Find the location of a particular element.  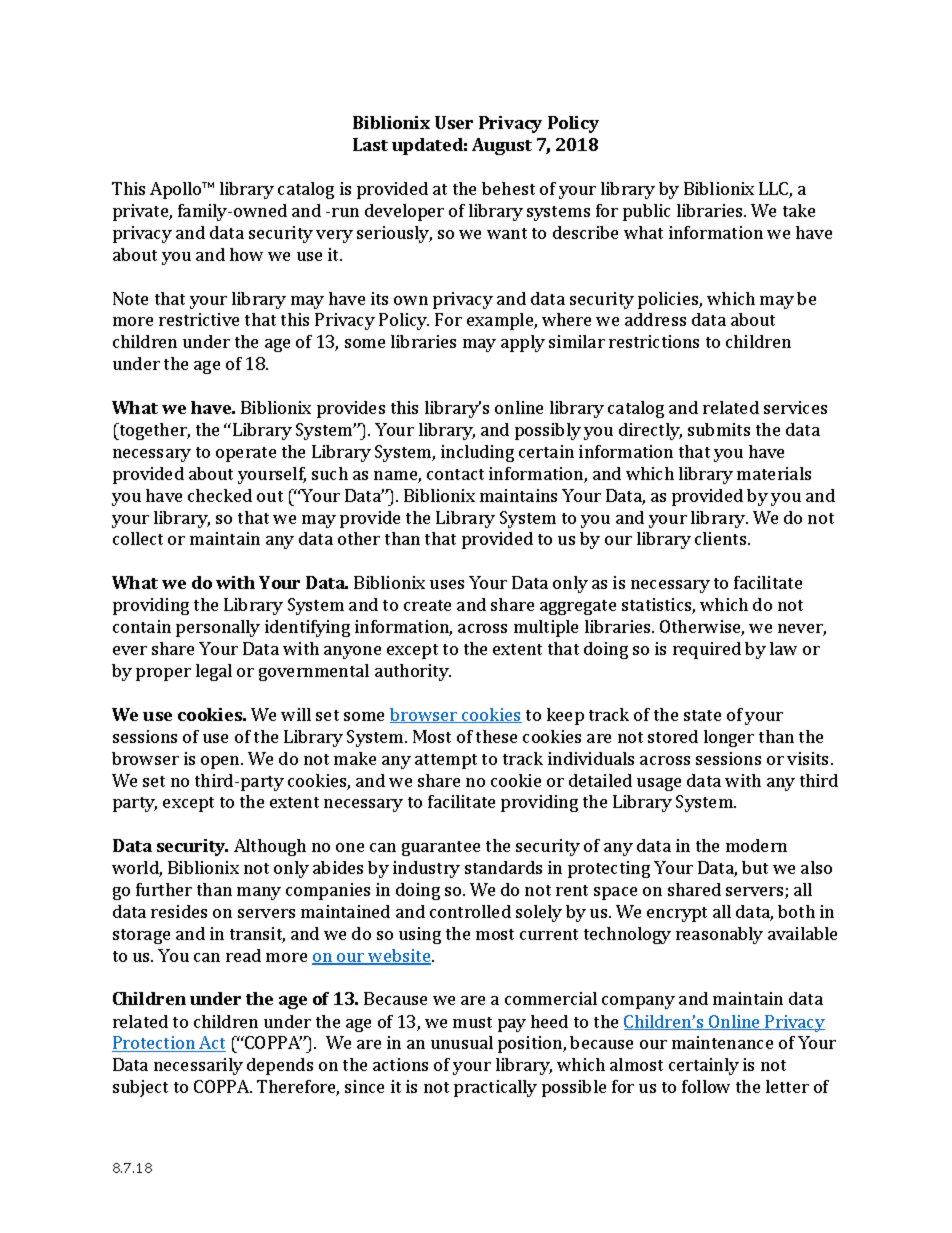

operate is located at coordinates (246, 454).
